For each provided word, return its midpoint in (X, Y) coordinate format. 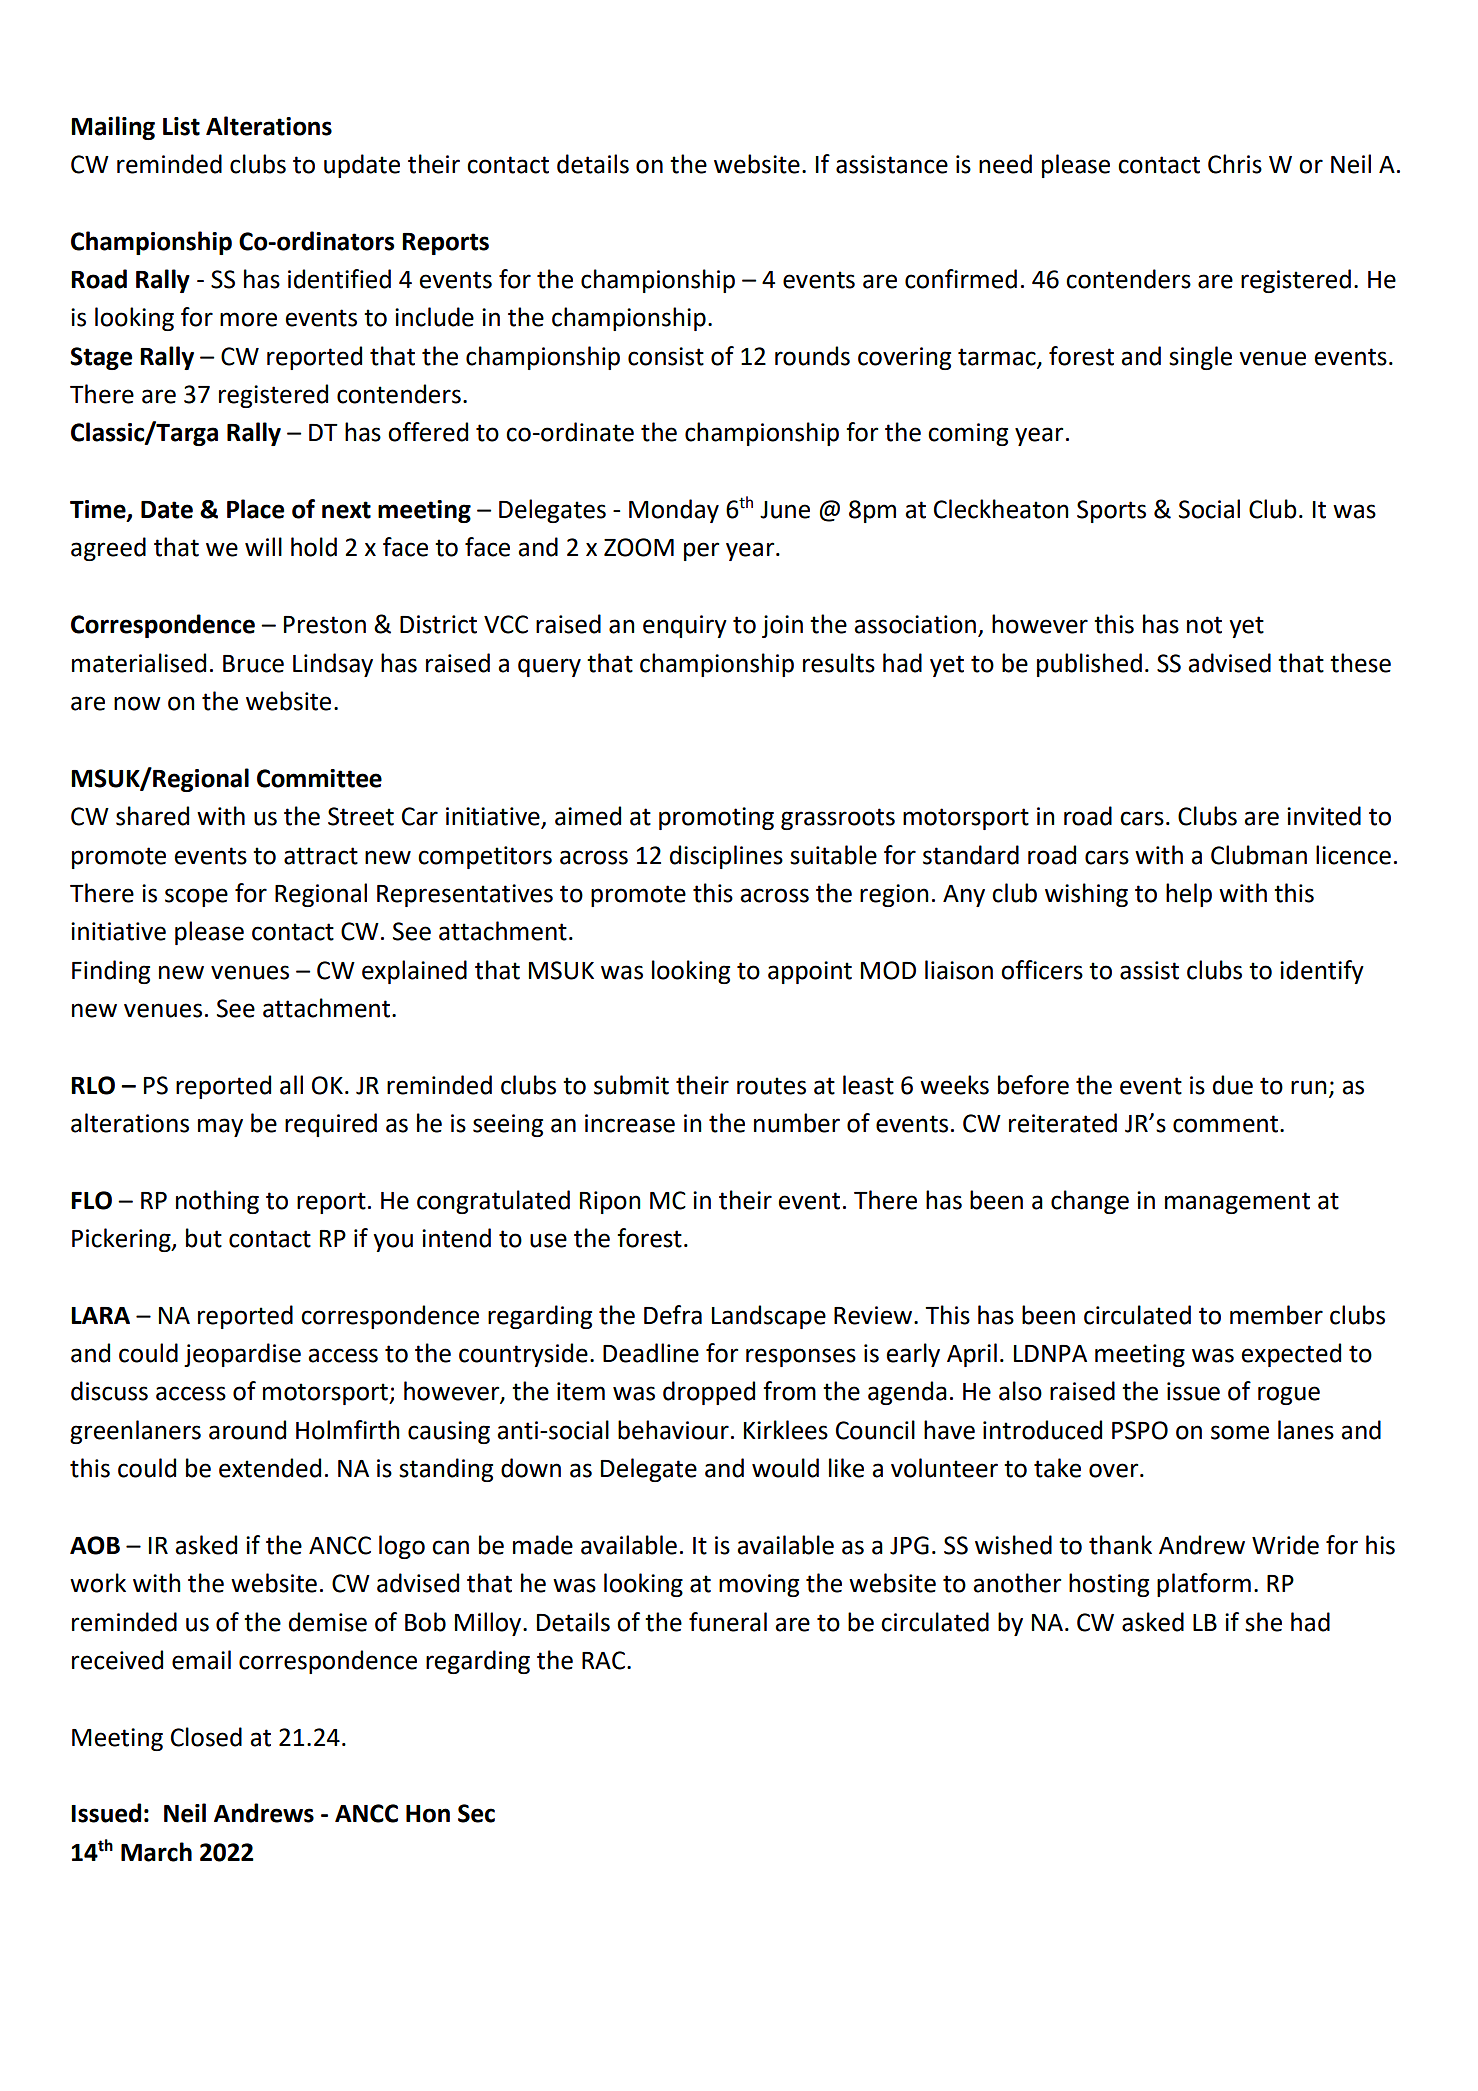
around (247, 1430)
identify (1322, 972)
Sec (476, 1813)
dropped (709, 1393)
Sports (1111, 511)
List (181, 126)
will (263, 546)
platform (1204, 1585)
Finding (111, 972)
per (701, 551)
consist (666, 356)
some (1240, 1432)
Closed (206, 1737)
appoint (810, 972)
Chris (1235, 164)
